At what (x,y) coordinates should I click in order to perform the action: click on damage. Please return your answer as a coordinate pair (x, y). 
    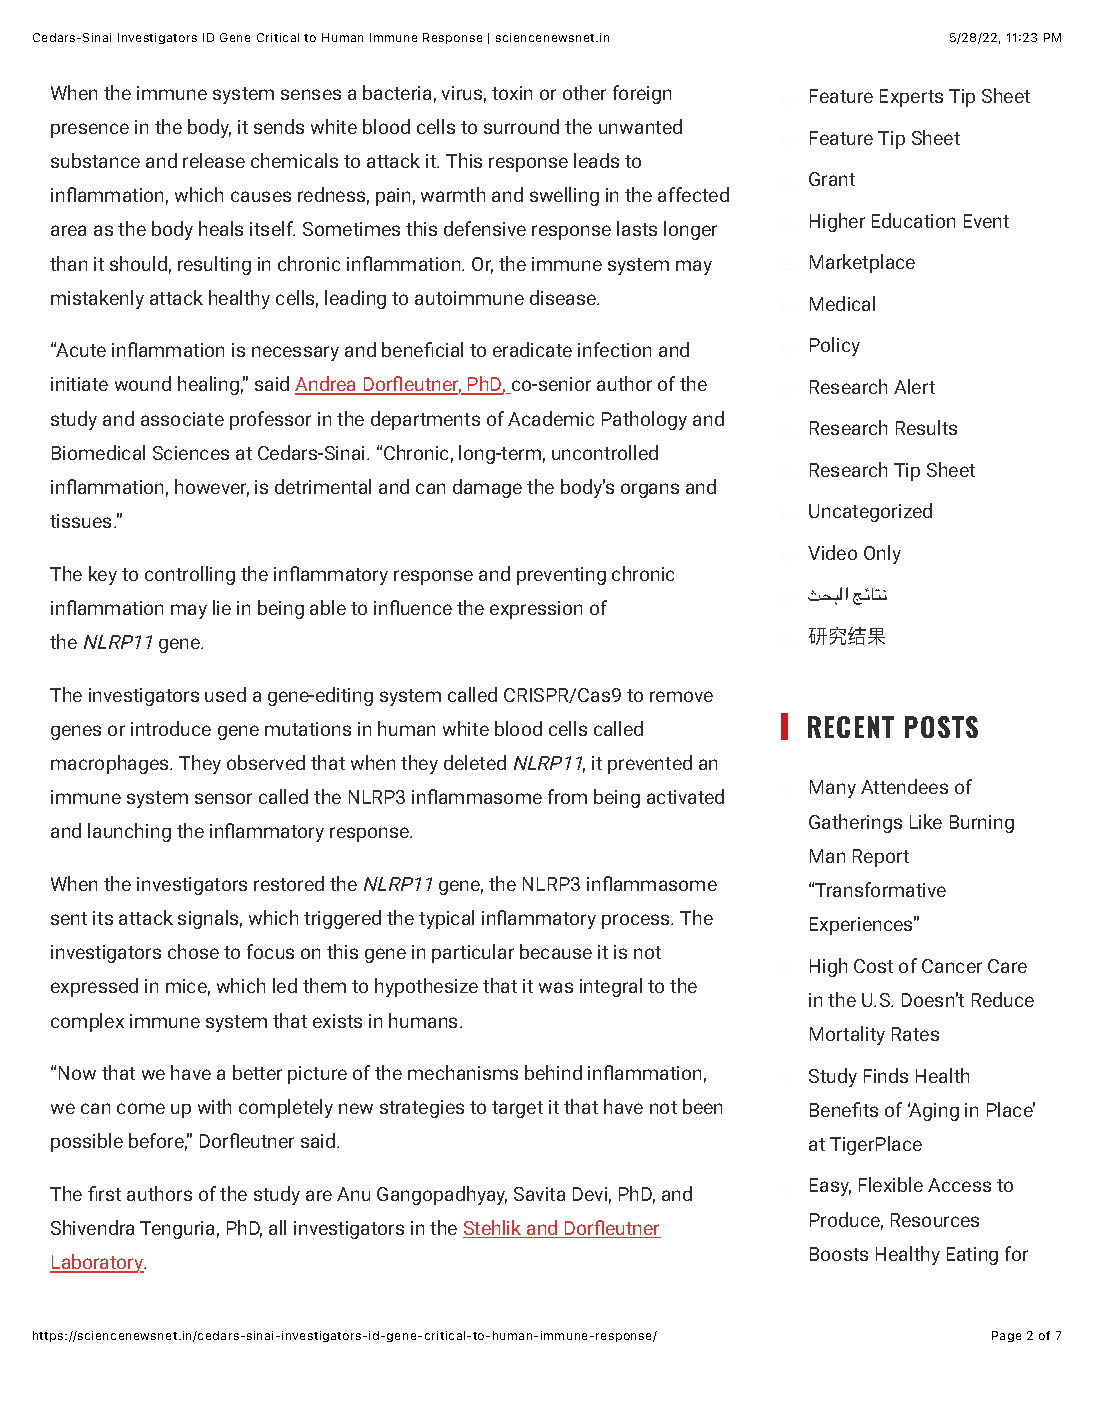
    Looking at the image, I should click on (487, 488).
